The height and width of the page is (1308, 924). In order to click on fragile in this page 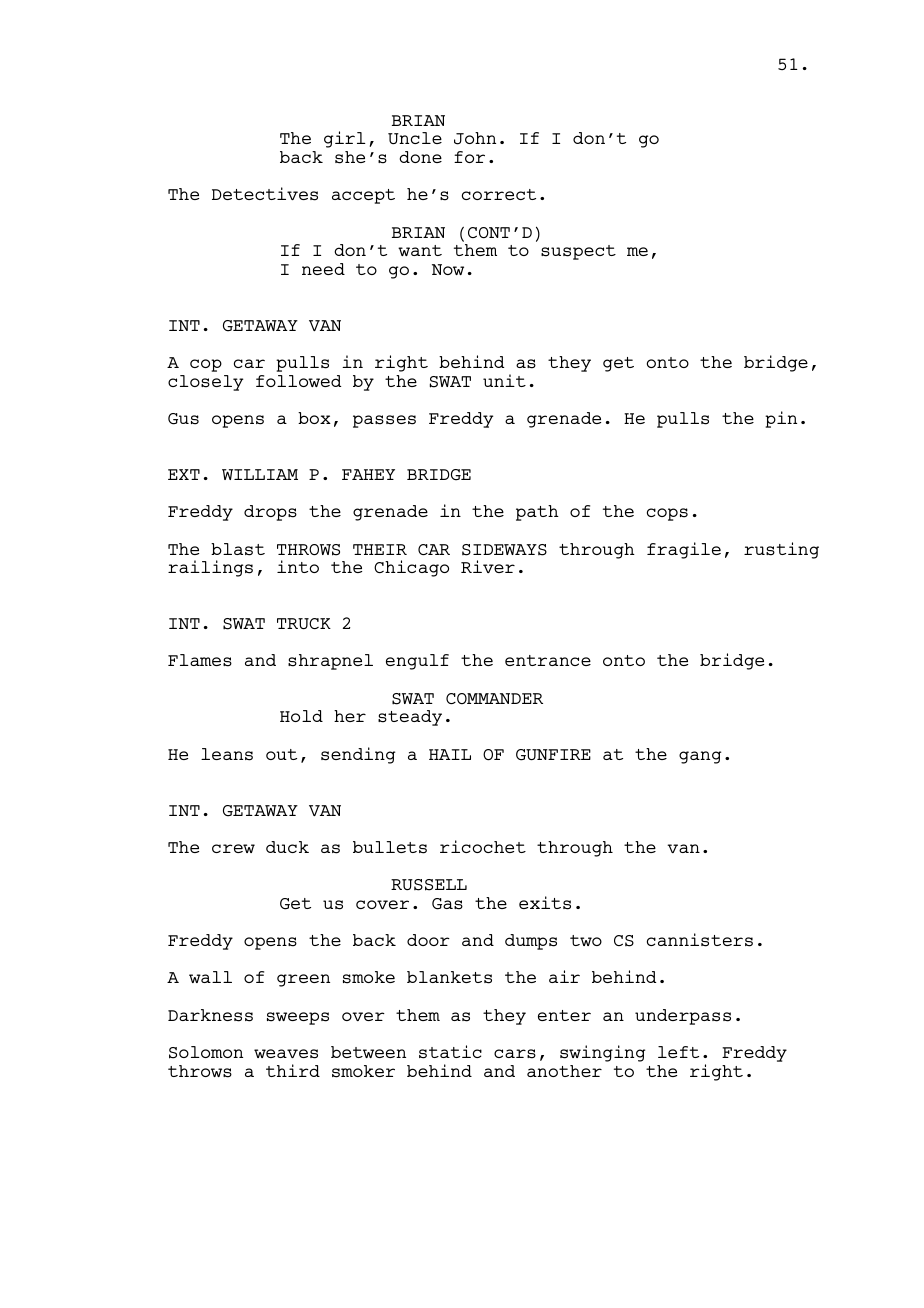, I will do `click(684, 550)`.
